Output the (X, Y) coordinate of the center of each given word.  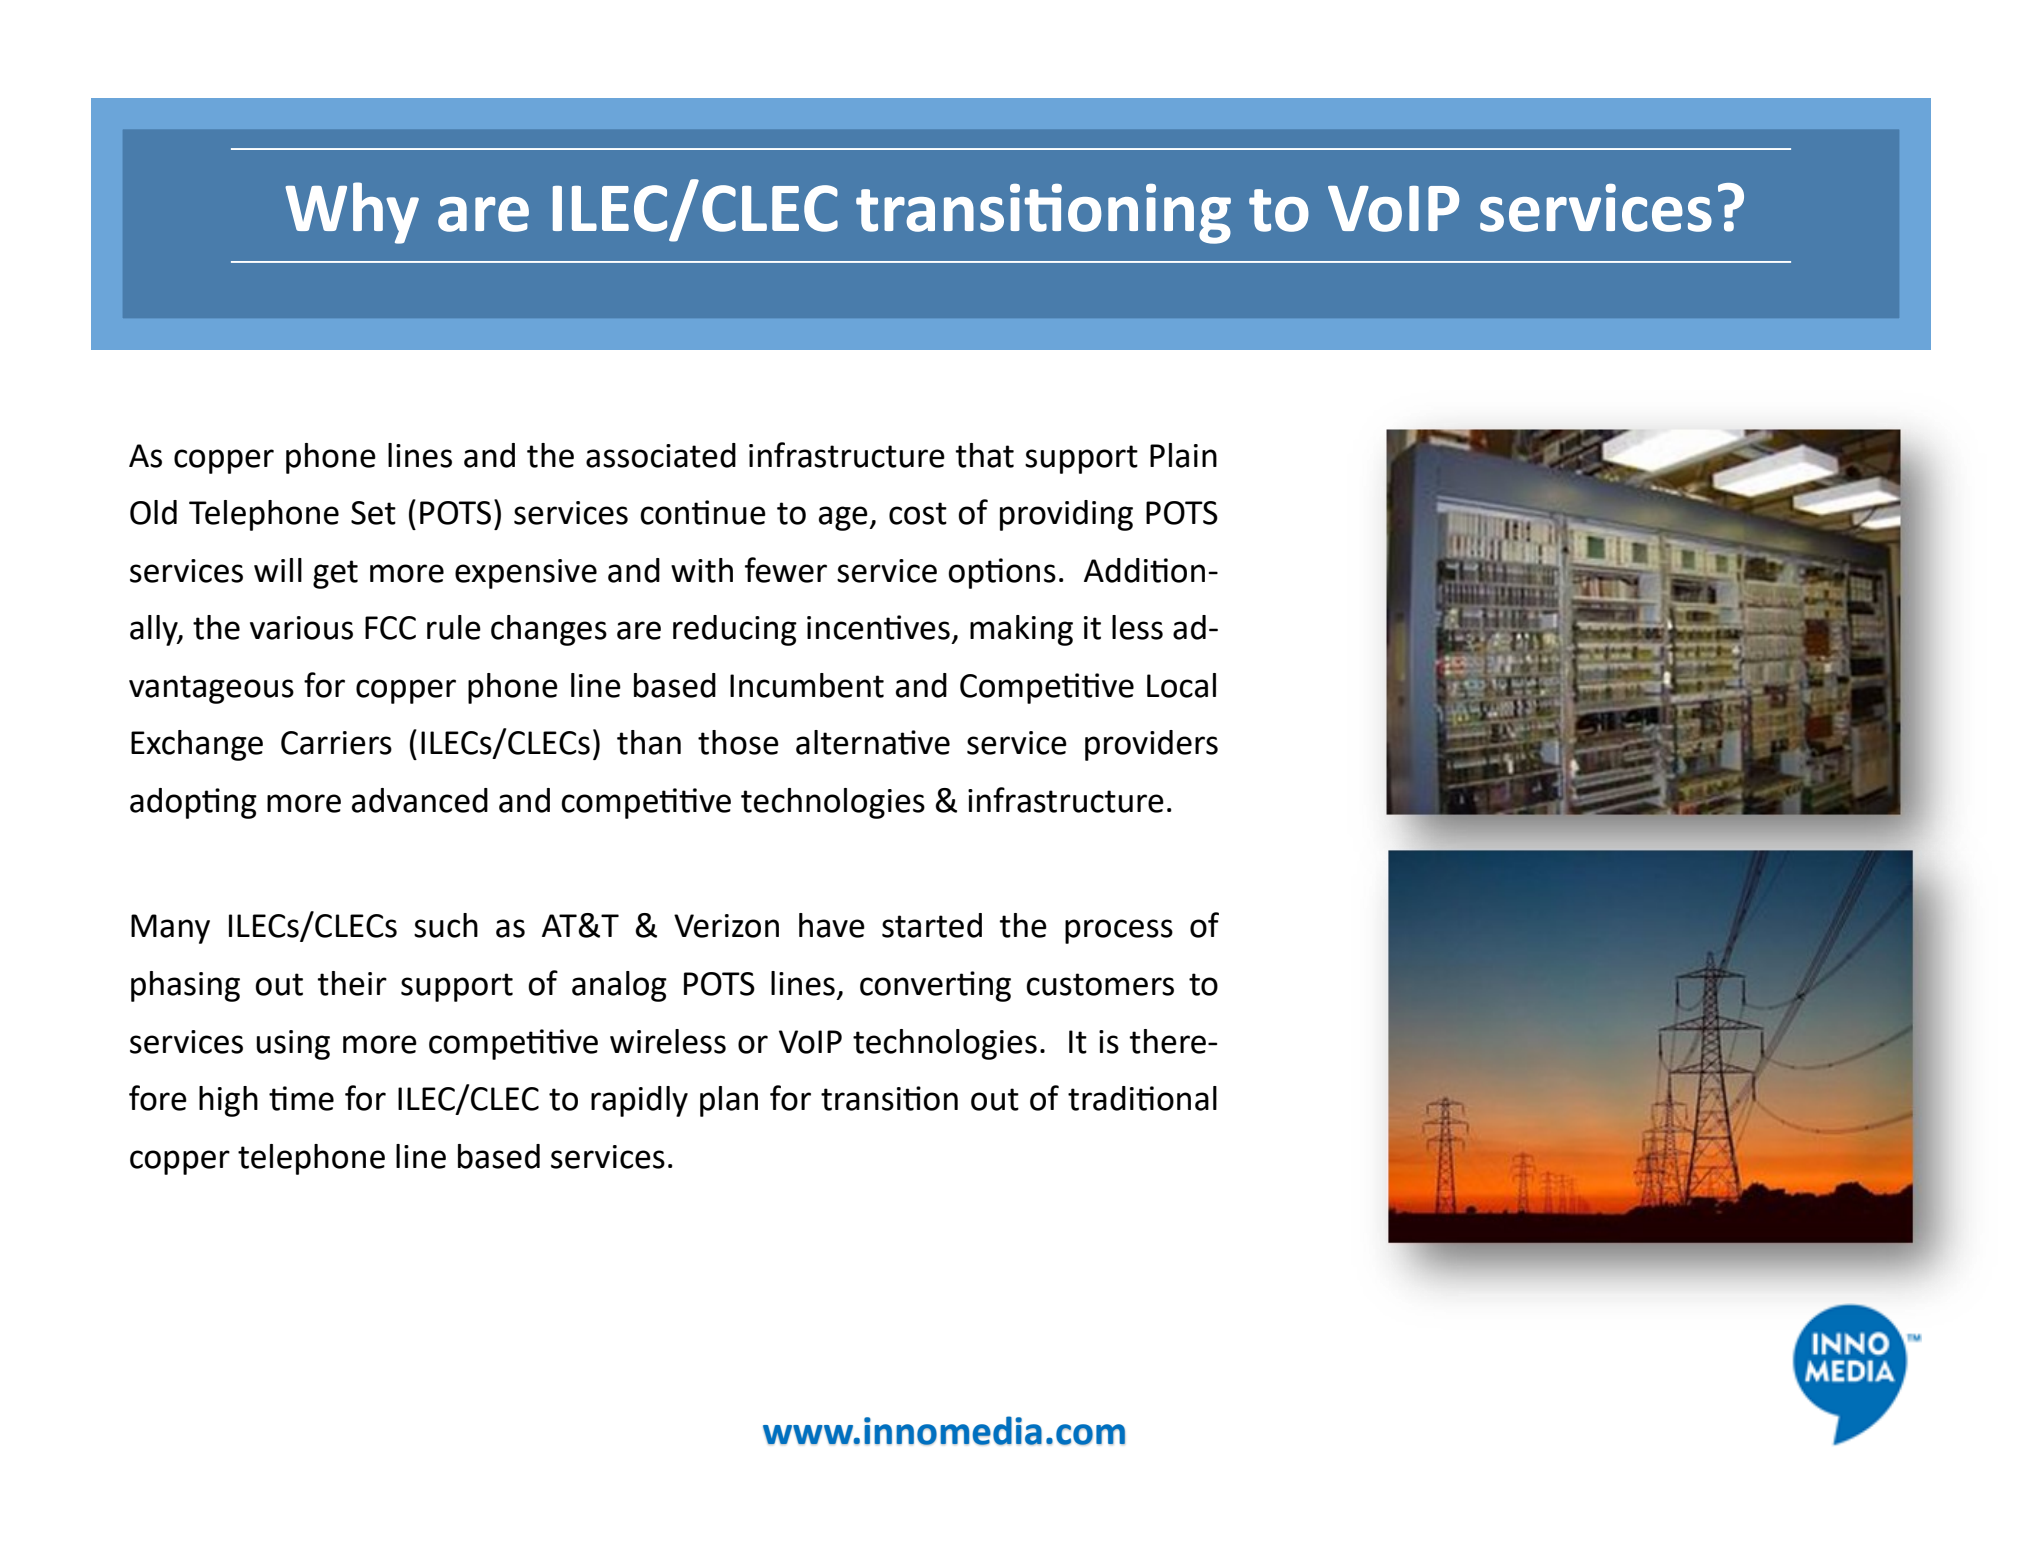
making (1021, 630)
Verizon (726, 926)
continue (703, 512)
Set (373, 513)
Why (352, 213)
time (301, 1098)
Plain (1183, 455)
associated (661, 455)
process (1119, 931)
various (301, 628)
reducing (735, 630)
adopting (193, 803)
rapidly (639, 1101)
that (985, 455)
